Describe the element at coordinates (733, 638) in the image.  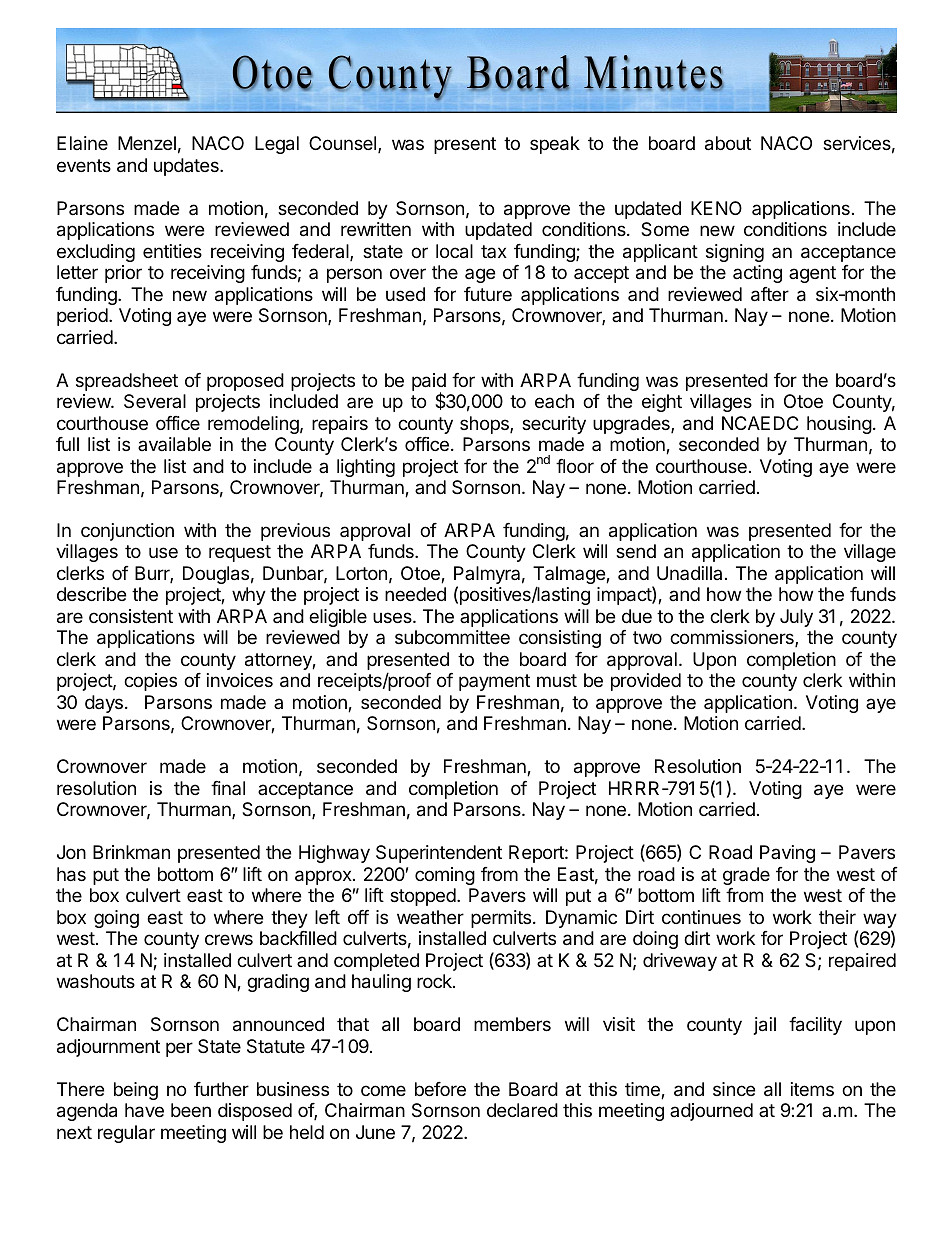
I see `commissioners` at that location.
